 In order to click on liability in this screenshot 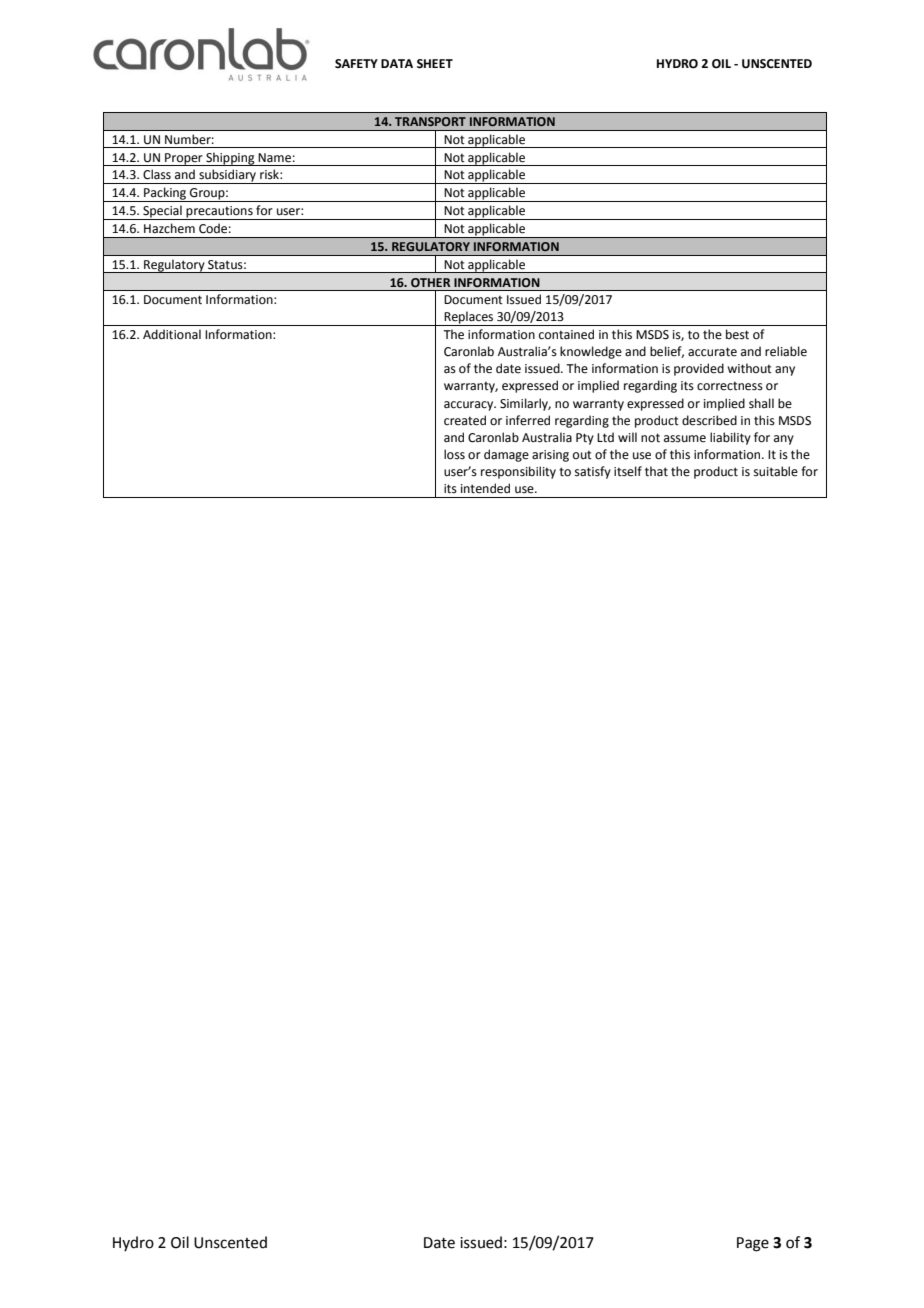, I will do `click(730, 438)`.
